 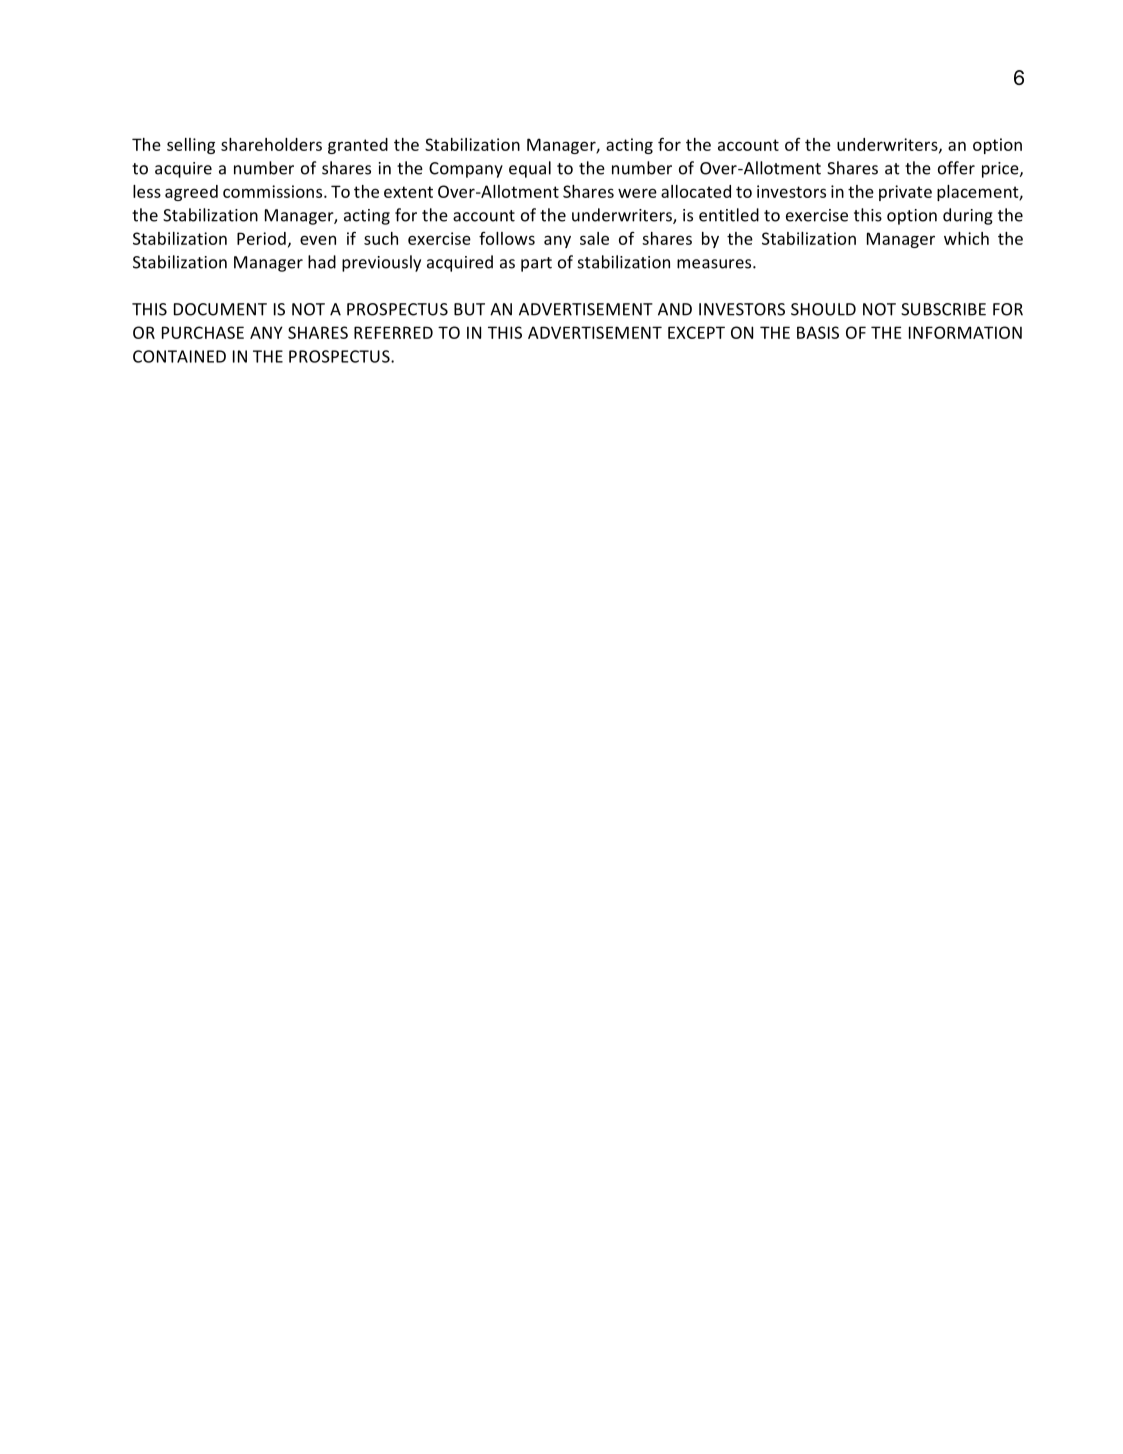 I want to click on shareholders, so click(x=271, y=144).
